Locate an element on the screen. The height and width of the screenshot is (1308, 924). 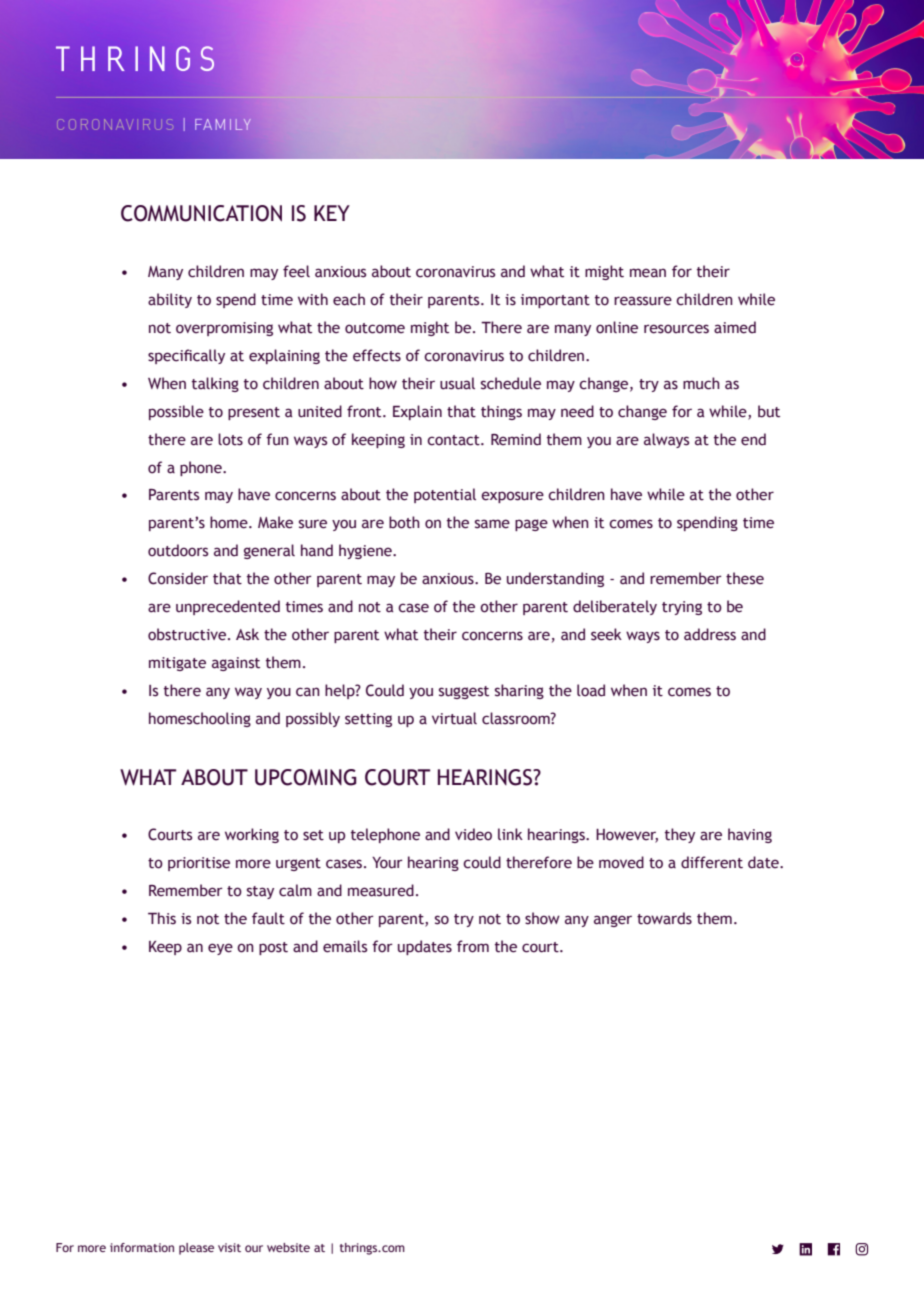
these is located at coordinates (745, 578).
